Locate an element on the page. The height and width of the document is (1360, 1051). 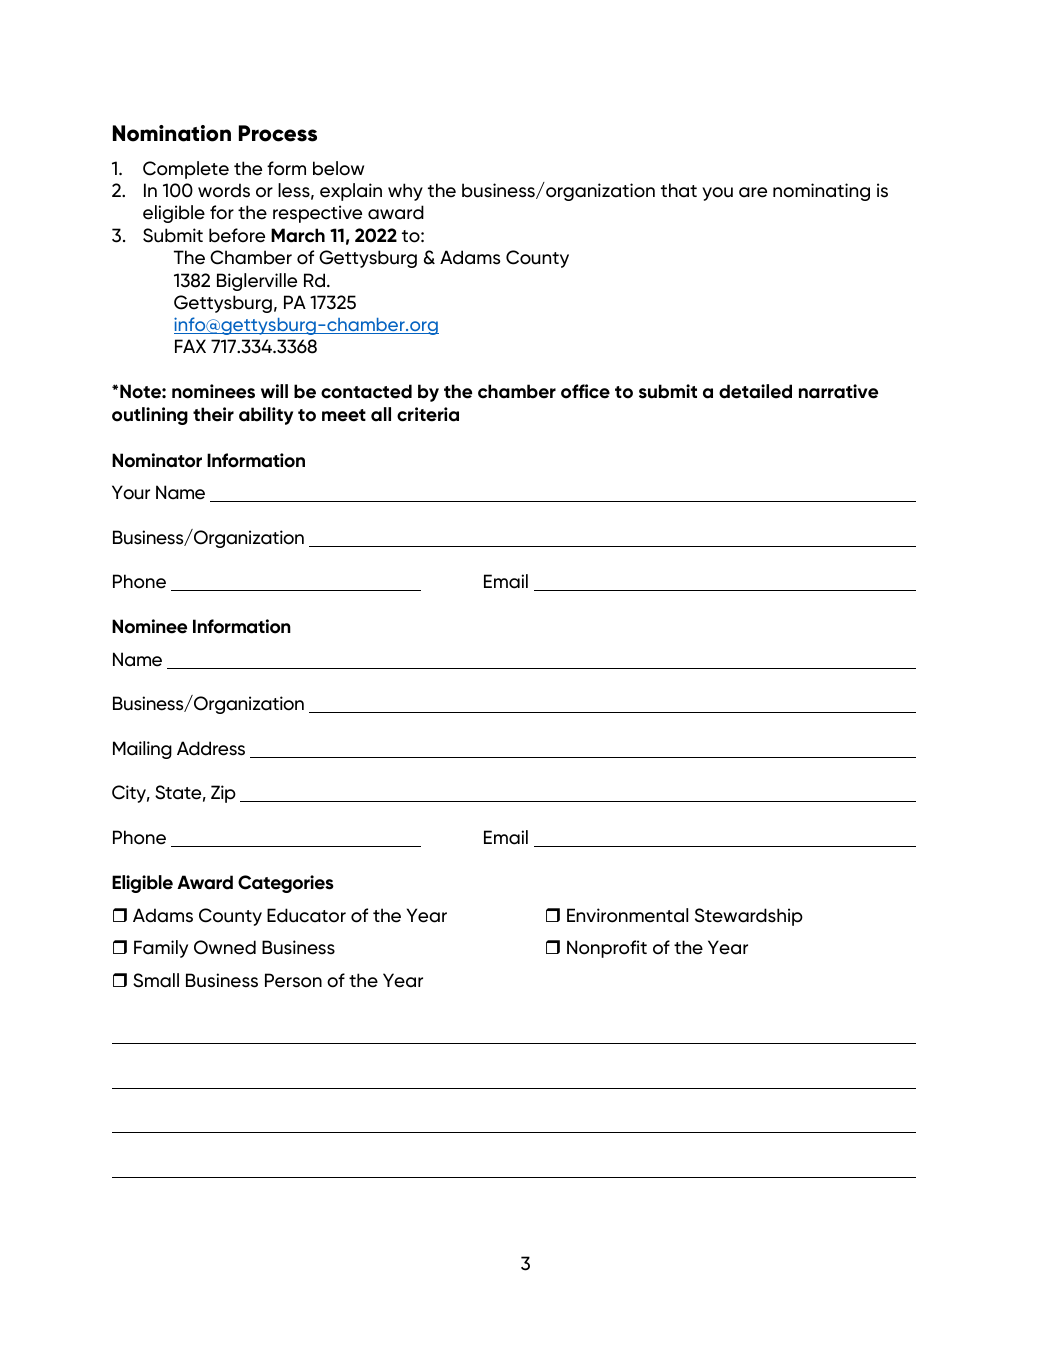
Your is located at coordinates (131, 492).
